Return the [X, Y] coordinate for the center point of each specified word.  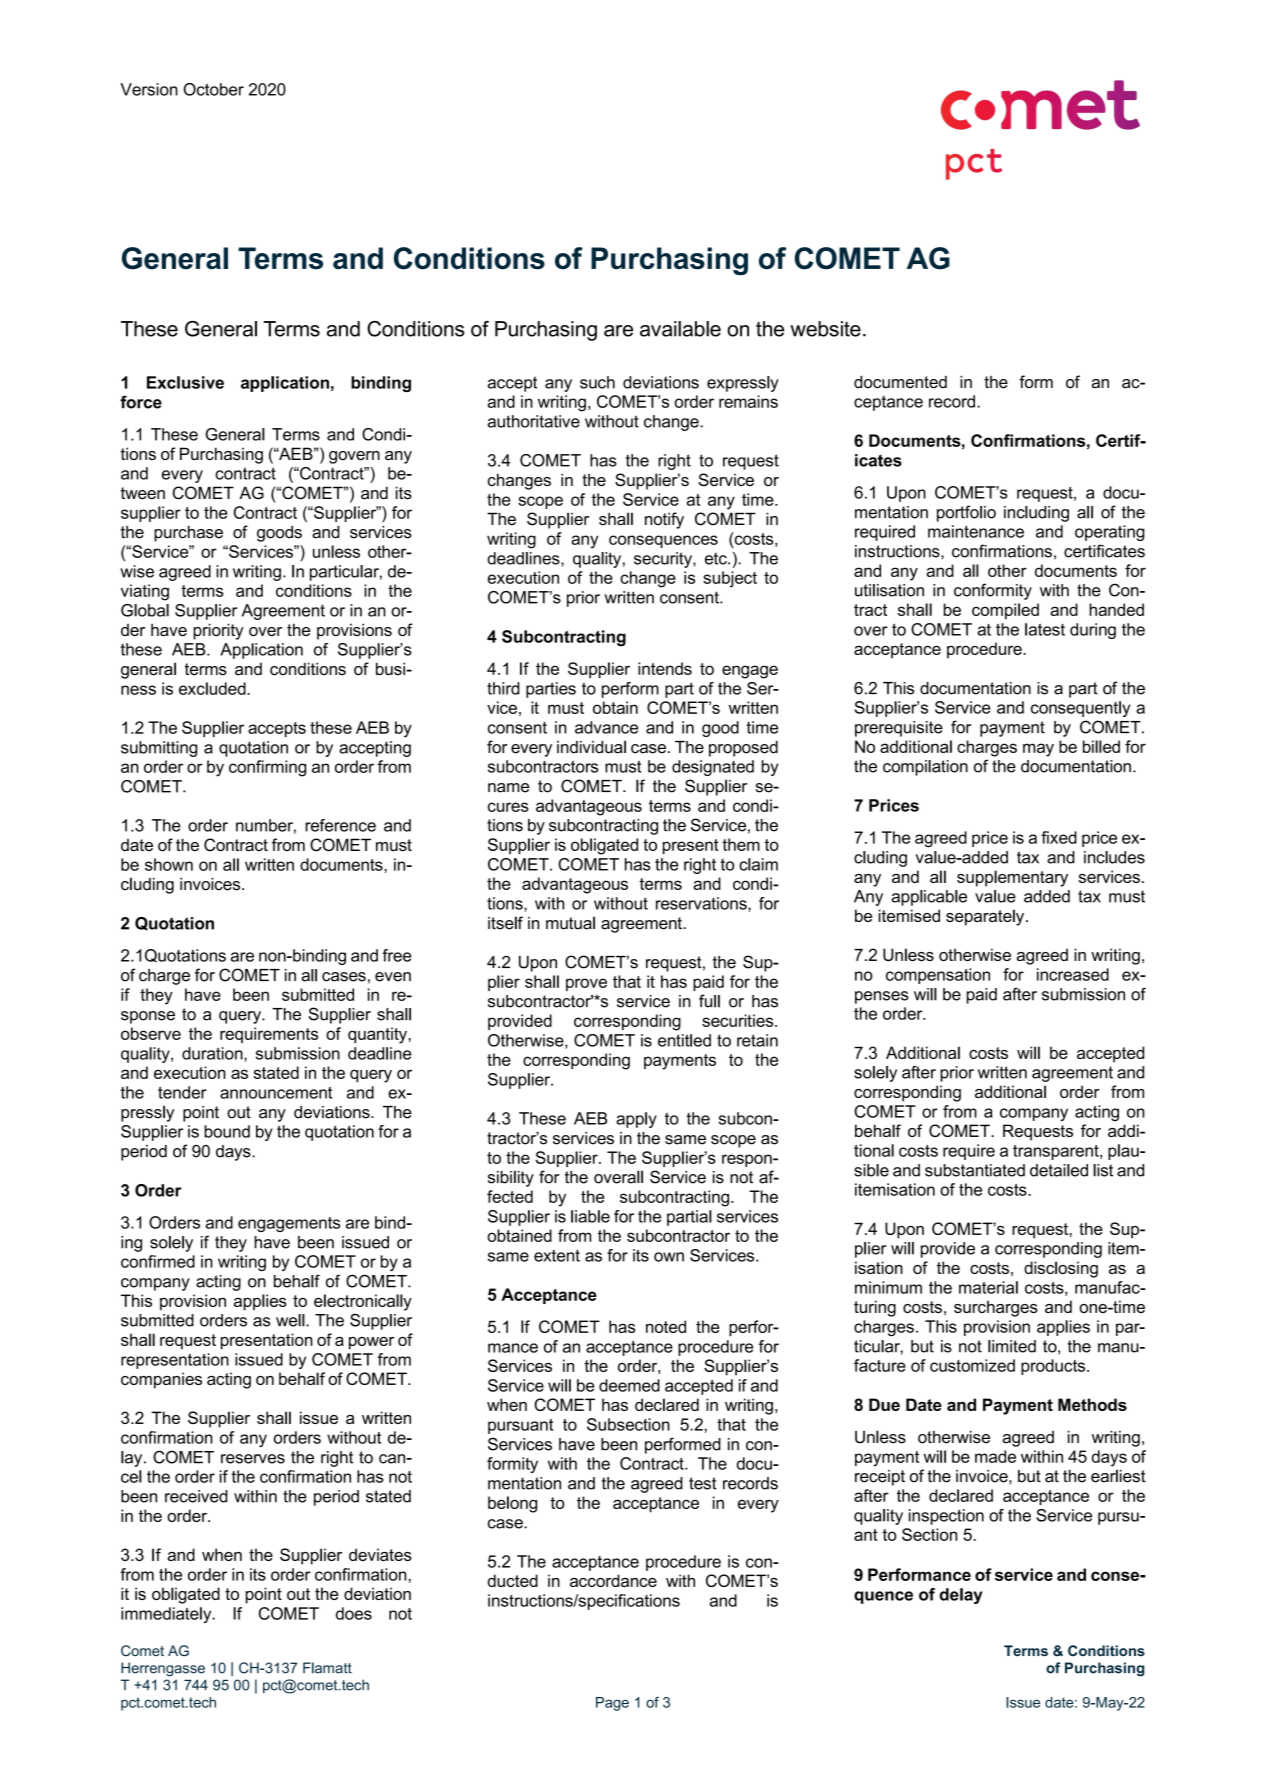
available [680, 329]
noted [666, 1326]
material [988, 1287]
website [825, 329]
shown [169, 864]
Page [612, 1704]
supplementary [1012, 878]
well [291, 1320]
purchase [188, 534]
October [213, 89]
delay [961, 1596]
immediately [167, 1615]
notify [664, 520]
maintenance [976, 531]
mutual [570, 923]
